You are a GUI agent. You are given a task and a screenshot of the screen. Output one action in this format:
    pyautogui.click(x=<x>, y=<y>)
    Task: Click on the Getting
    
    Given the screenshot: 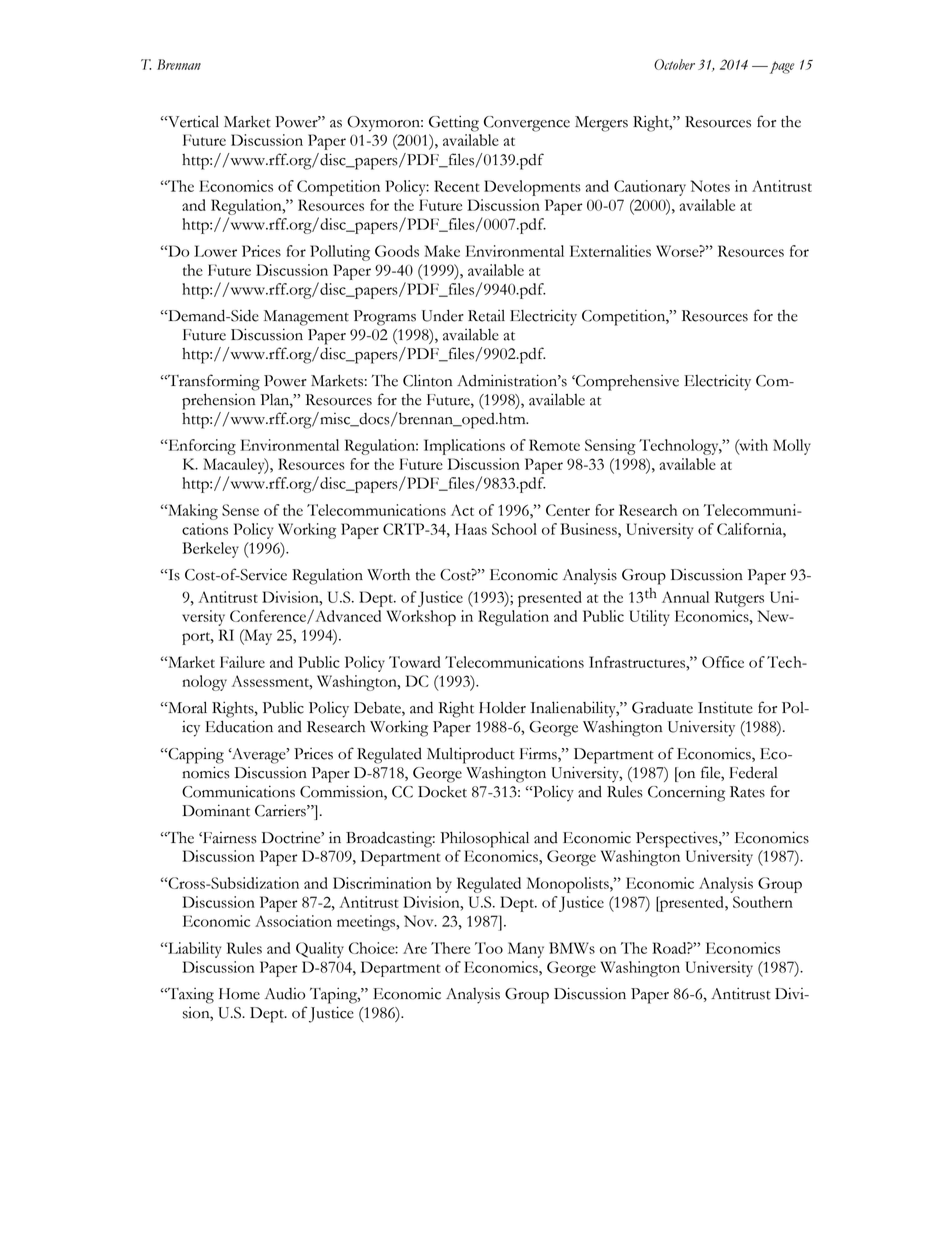 What is the action you would take?
    pyautogui.click(x=454, y=123)
